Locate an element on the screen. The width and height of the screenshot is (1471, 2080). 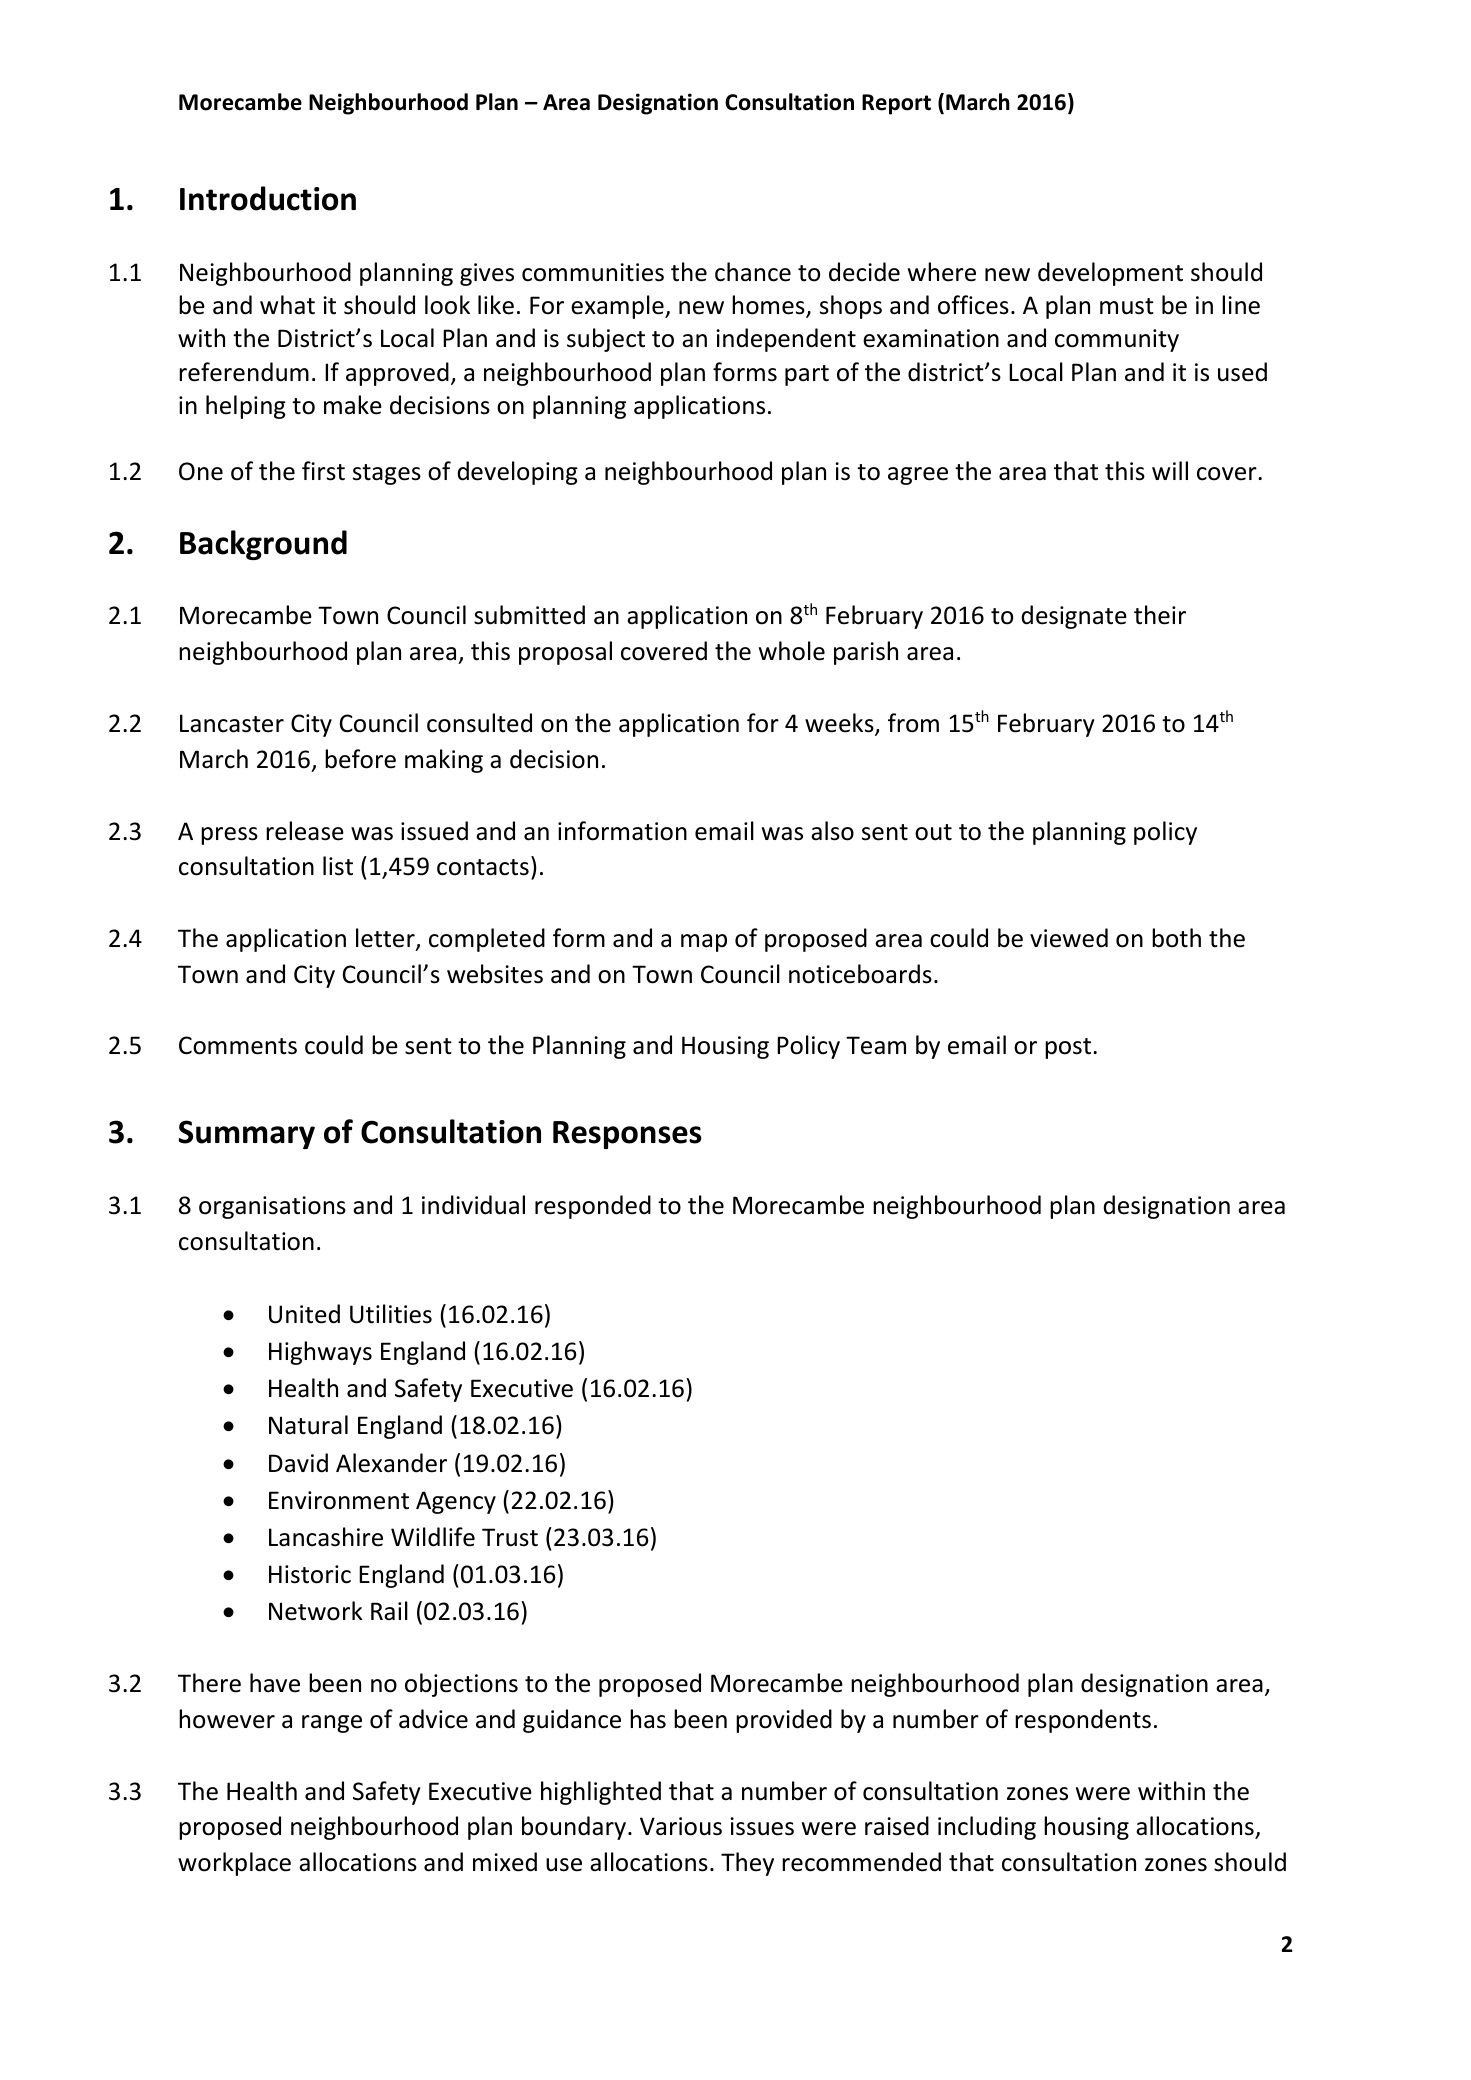
will is located at coordinates (1170, 470).
